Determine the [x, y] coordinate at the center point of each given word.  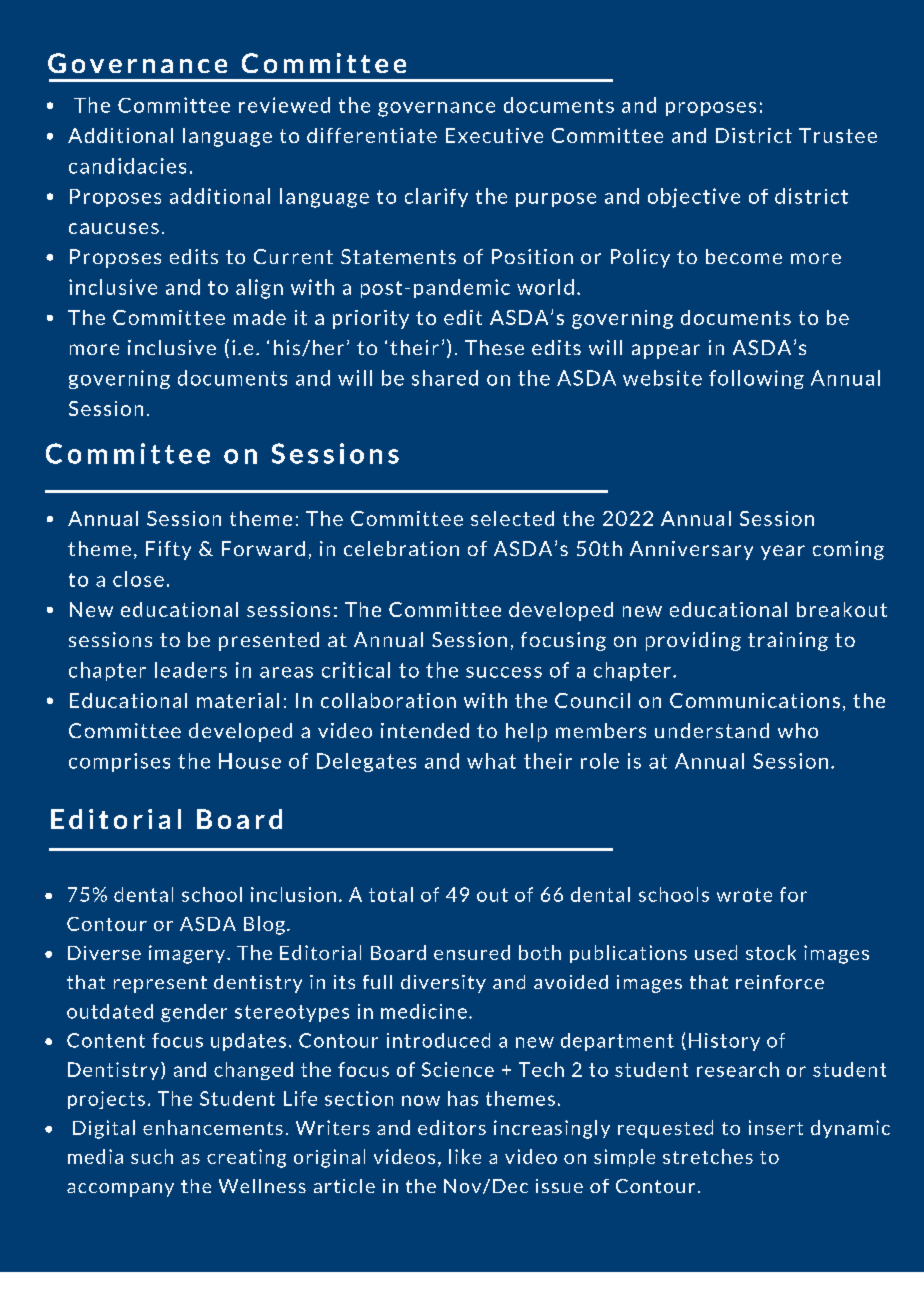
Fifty [168, 550]
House [250, 761]
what [491, 761]
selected [512, 518]
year [783, 552]
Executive [494, 135]
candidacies [127, 166]
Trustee [838, 135]
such [152, 1156]
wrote [744, 895]
